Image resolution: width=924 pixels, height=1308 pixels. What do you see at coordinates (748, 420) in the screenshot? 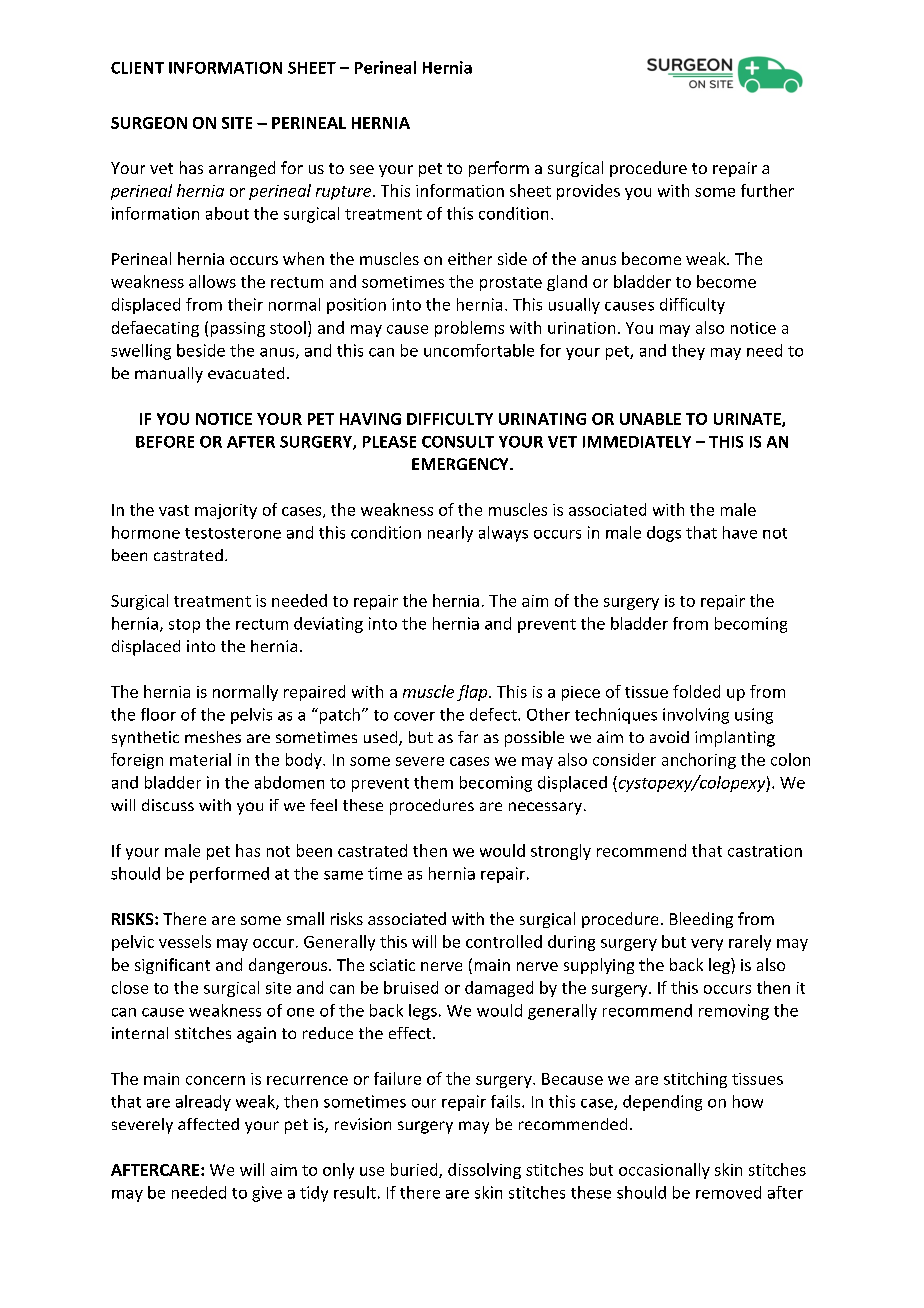
I see `URINATE` at bounding box center [748, 420].
